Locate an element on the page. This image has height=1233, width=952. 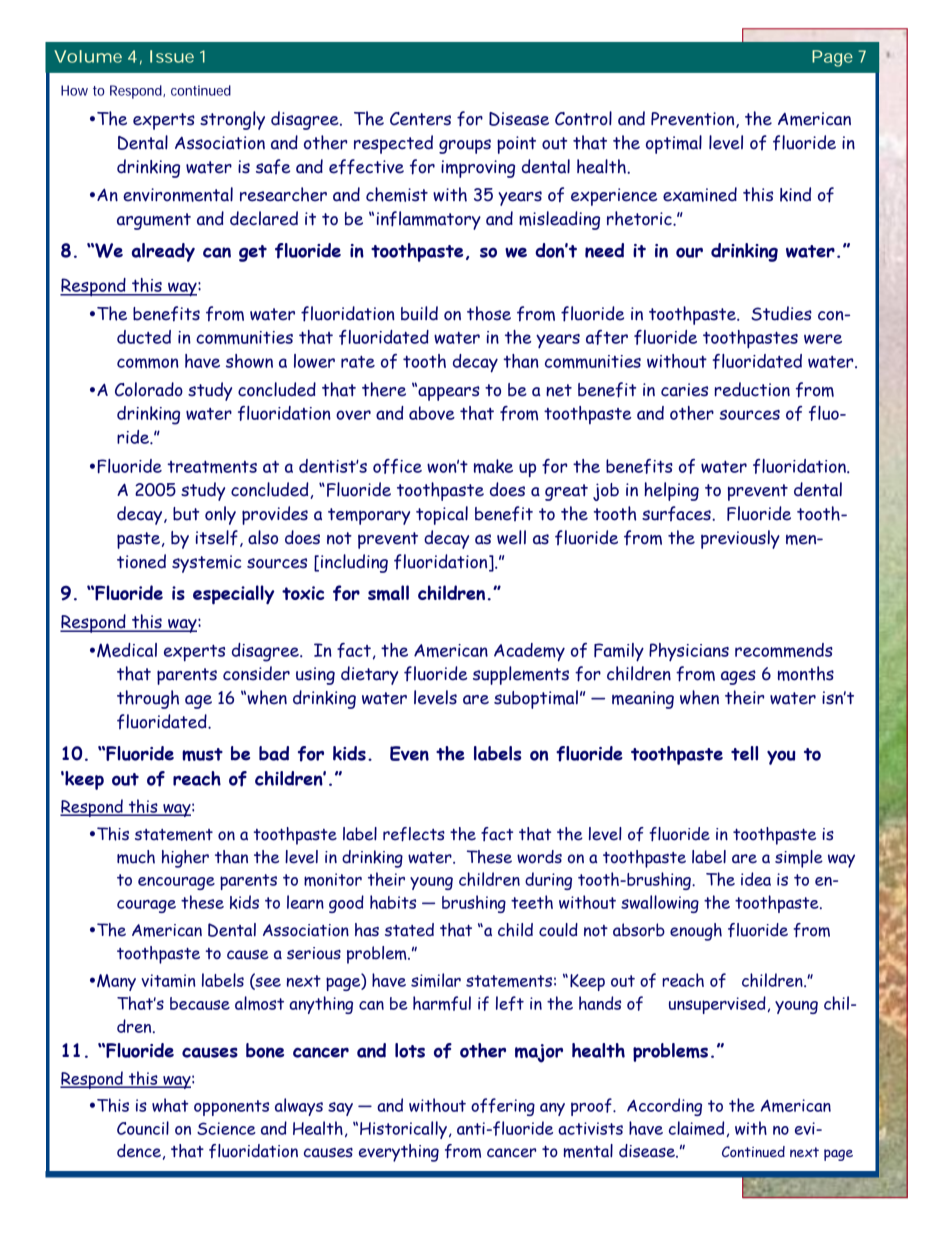
groups is located at coordinates (465, 146).
